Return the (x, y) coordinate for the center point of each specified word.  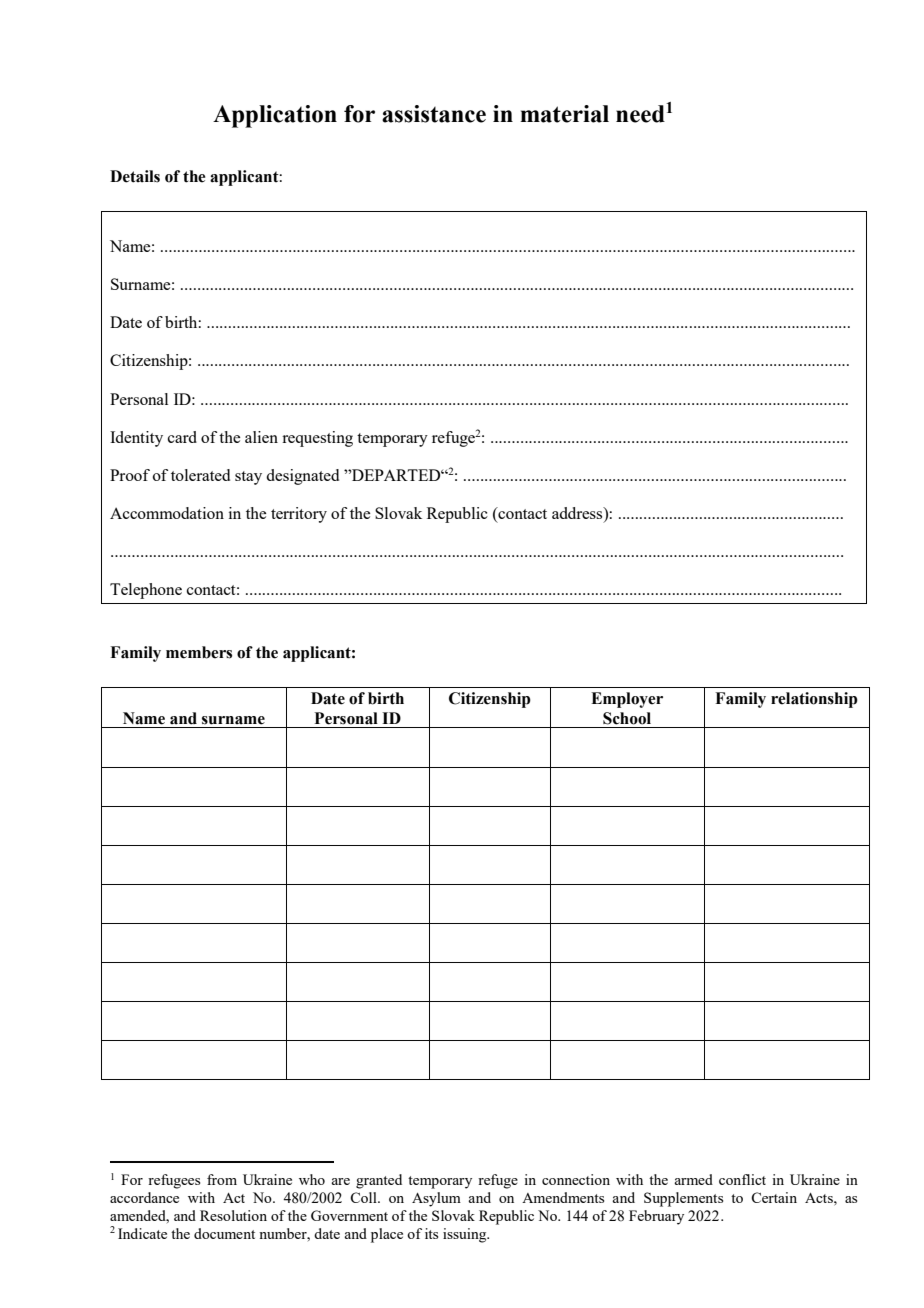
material (564, 114)
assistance (434, 114)
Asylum (436, 1199)
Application (275, 116)
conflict (742, 1179)
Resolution (233, 1215)
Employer (627, 700)
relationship (814, 700)
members (199, 652)
